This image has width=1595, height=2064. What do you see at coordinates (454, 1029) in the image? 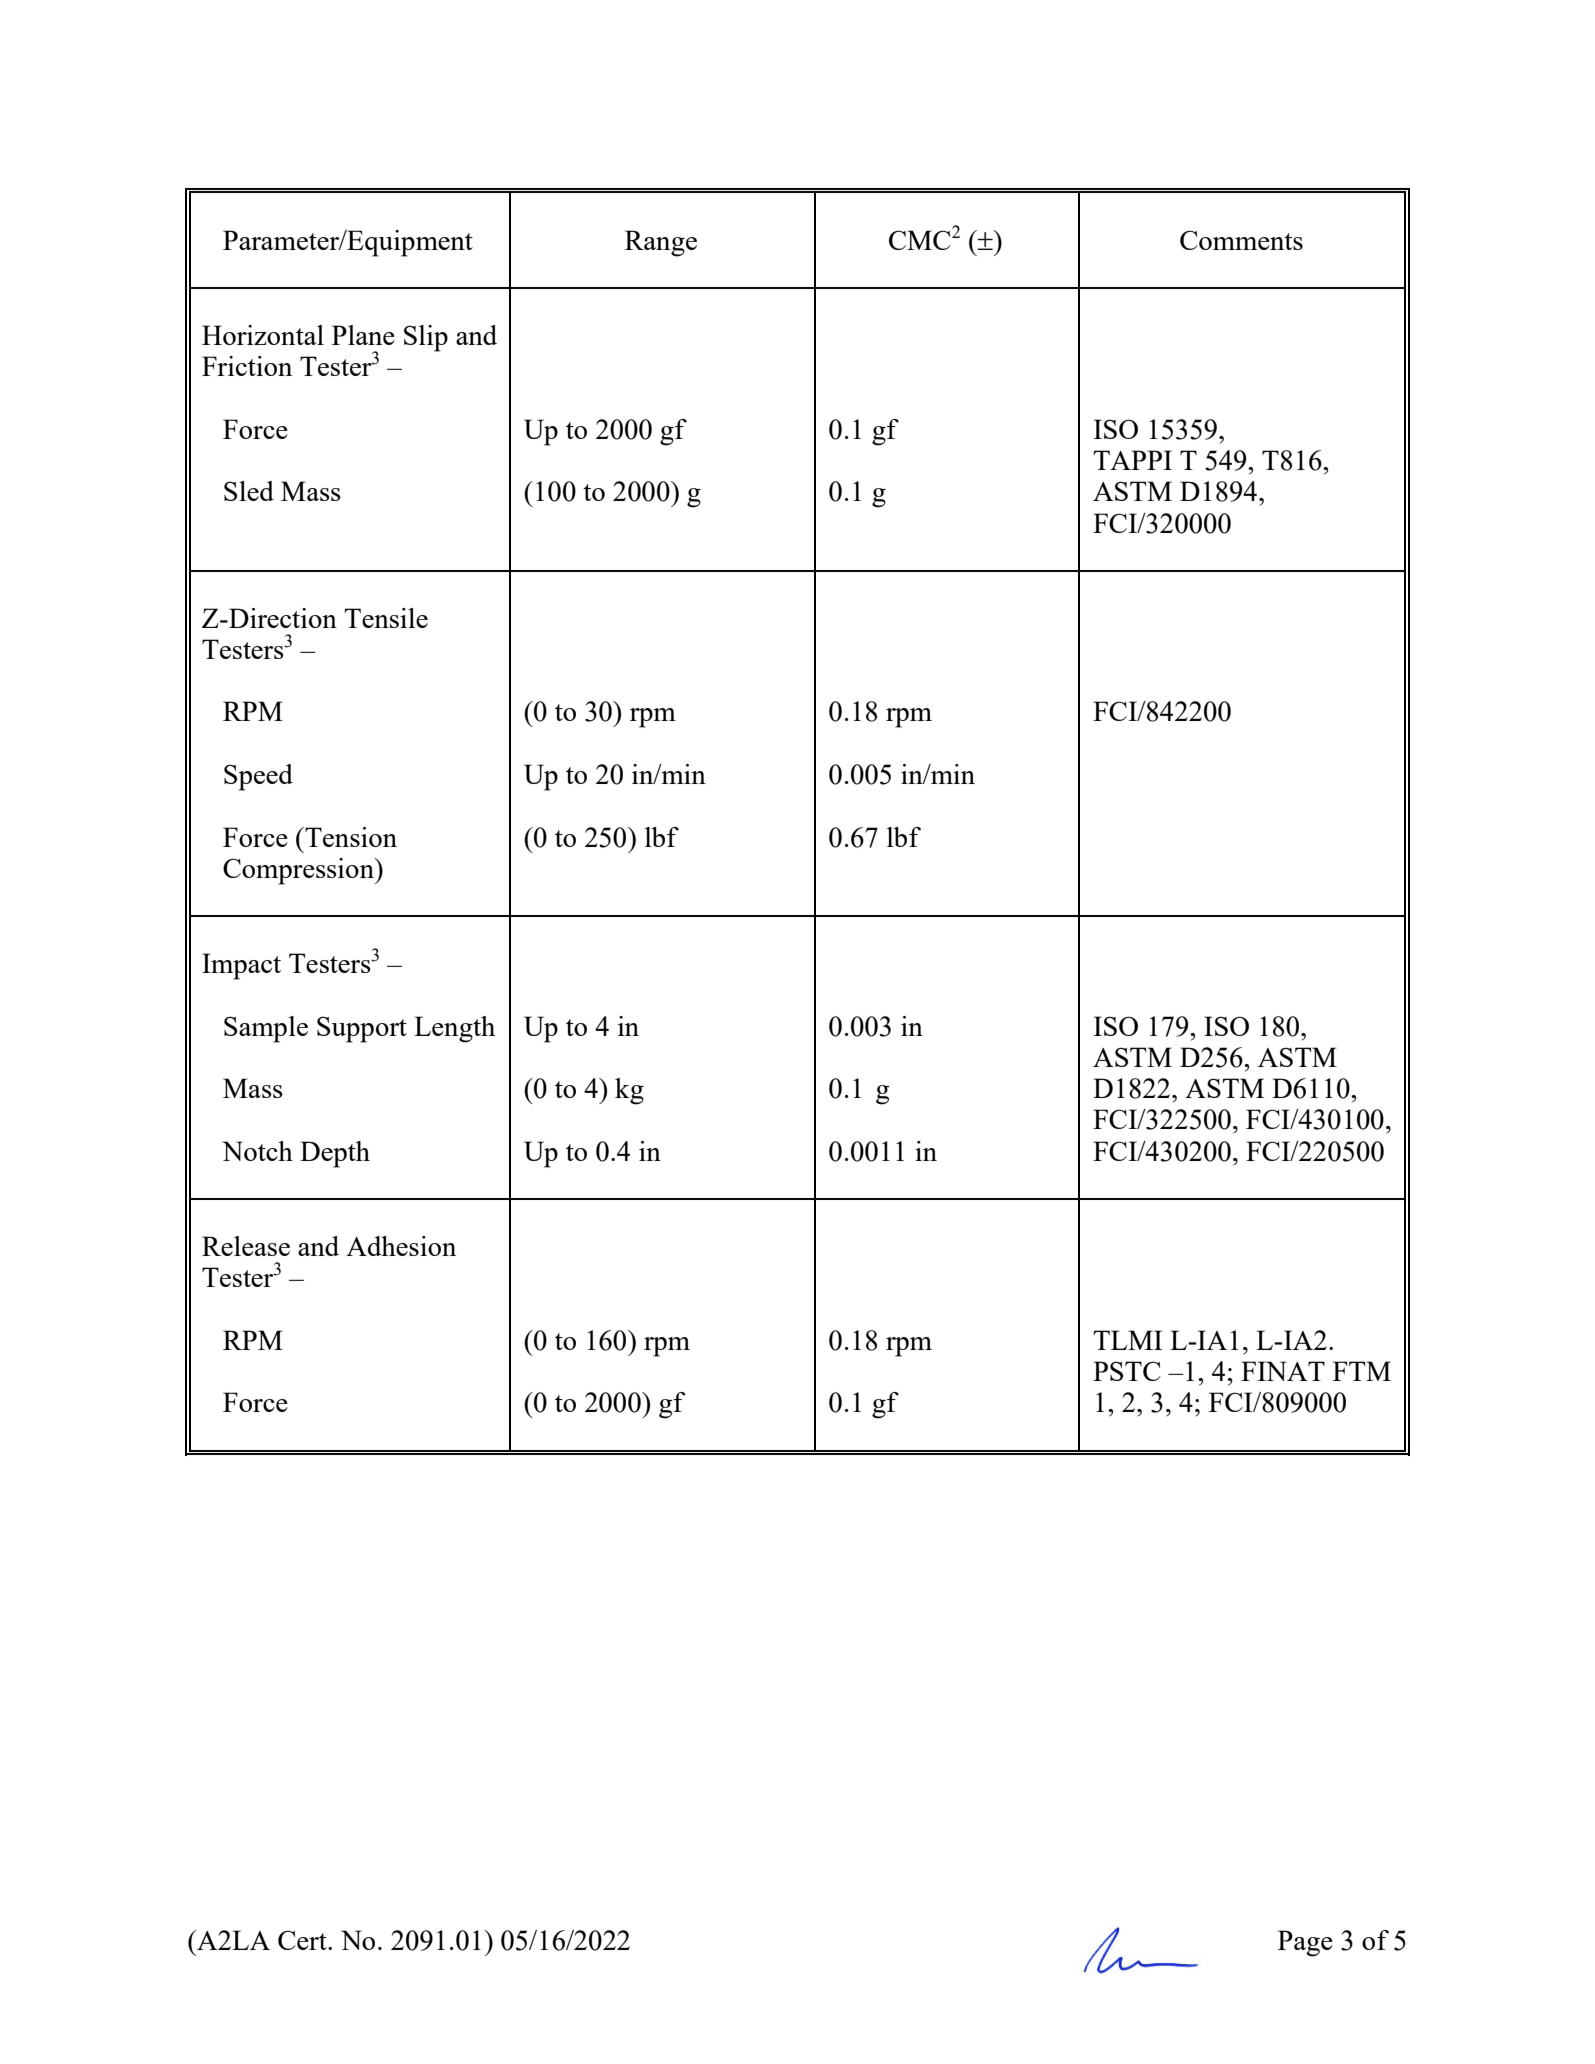
I see `Length` at bounding box center [454, 1029].
